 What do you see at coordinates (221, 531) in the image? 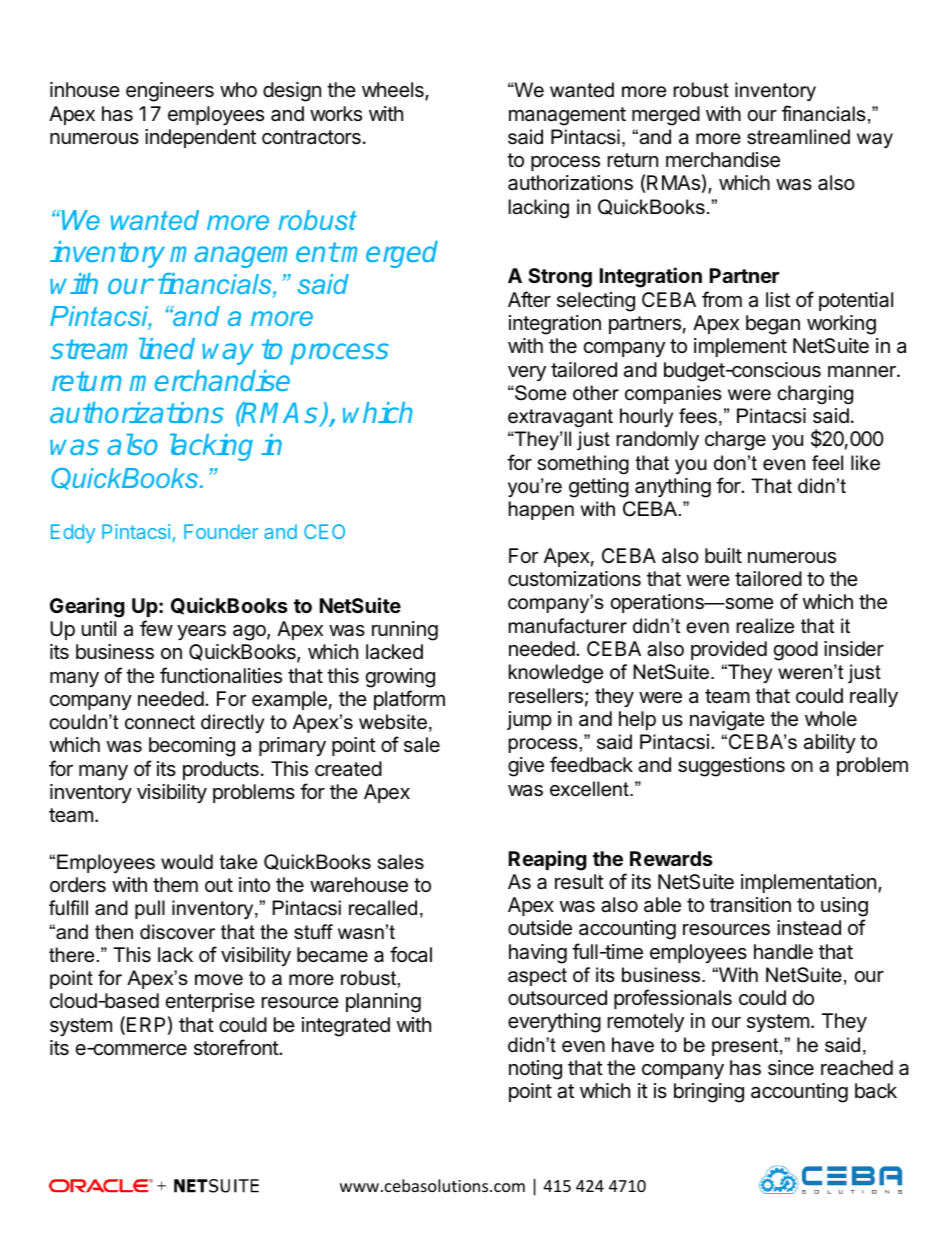
I see `Founder` at bounding box center [221, 531].
